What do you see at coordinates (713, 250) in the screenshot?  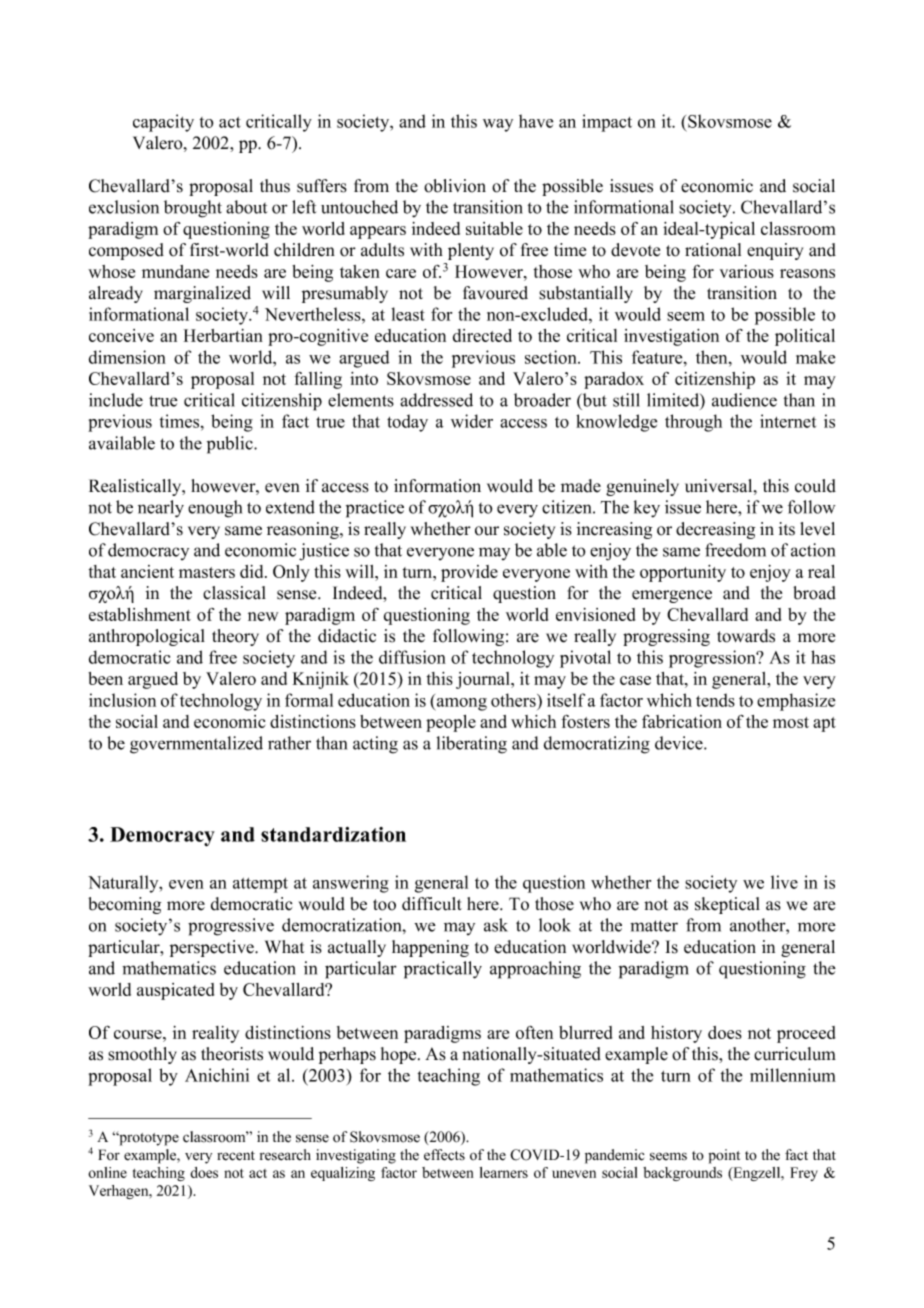 I see `rational` at bounding box center [713, 250].
